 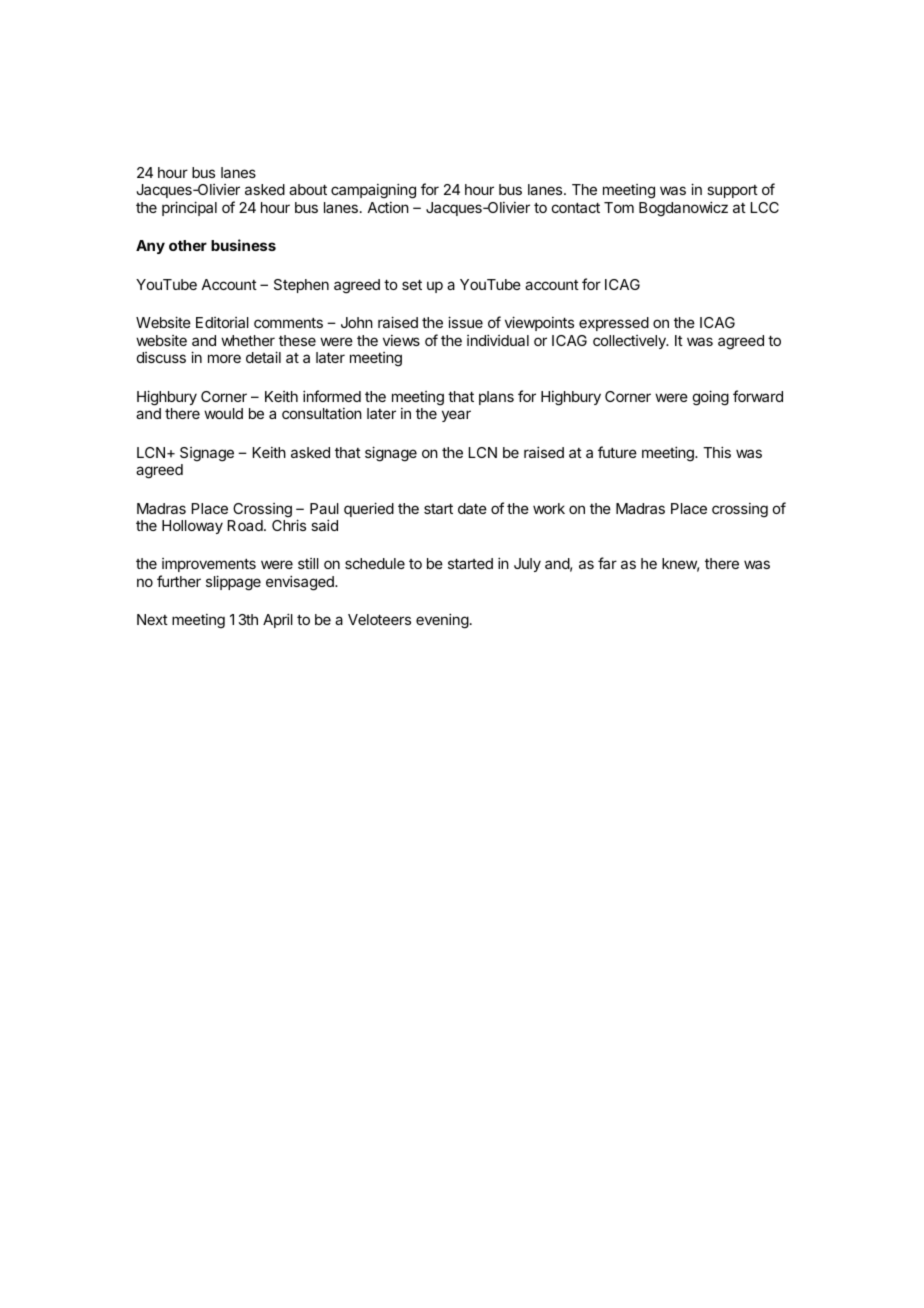 What do you see at coordinates (388, 207) in the screenshot?
I see `Action` at bounding box center [388, 207].
